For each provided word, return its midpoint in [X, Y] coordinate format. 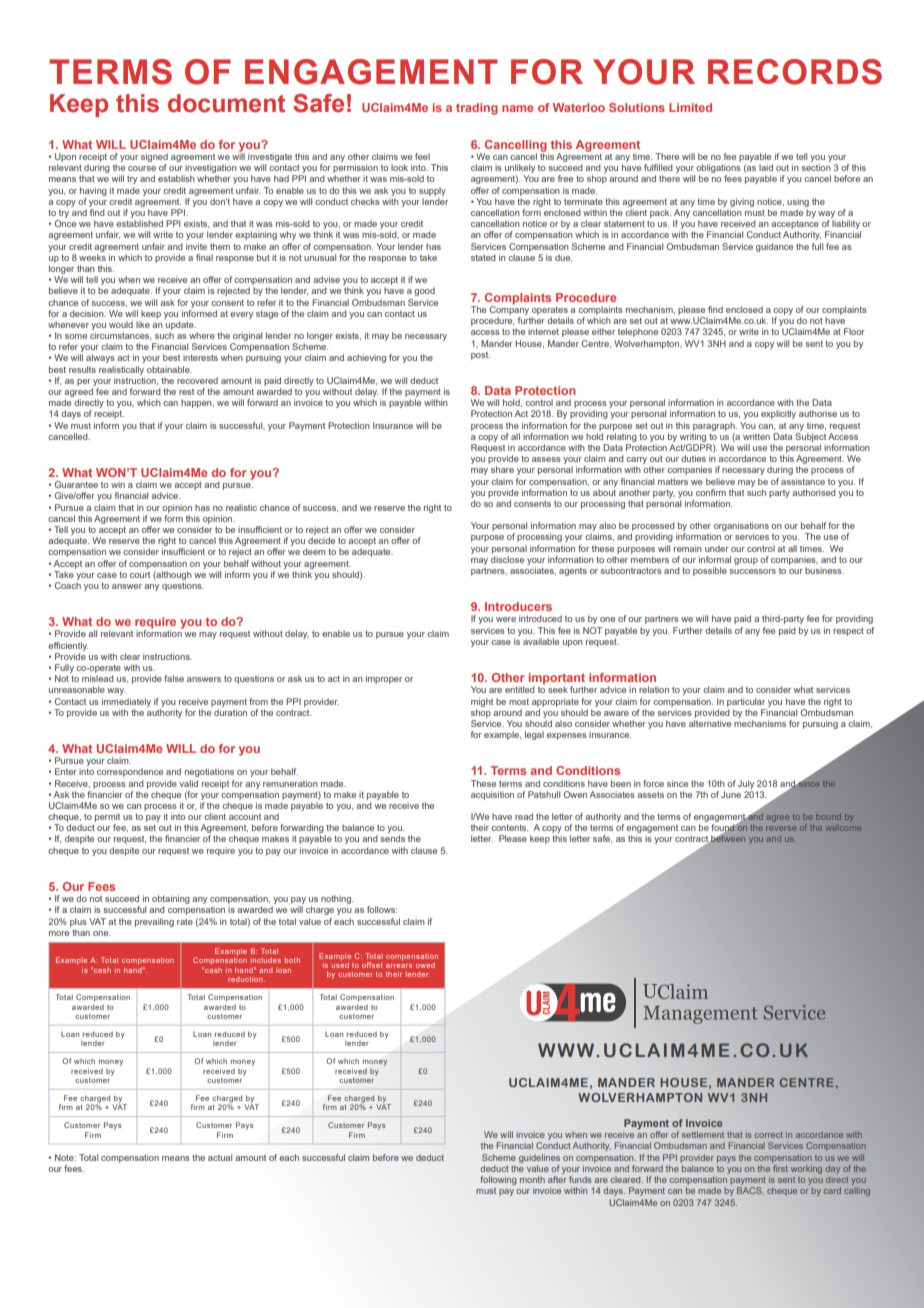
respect [848, 632]
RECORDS [795, 72]
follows [382, 909]
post [480, 356]
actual [220, 1157]
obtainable [169, 369]
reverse [781, 828]
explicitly [778, 414]
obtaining [171, 901]
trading [477, 109]
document [226, 103]
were [506, 619]
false [174, 678]
